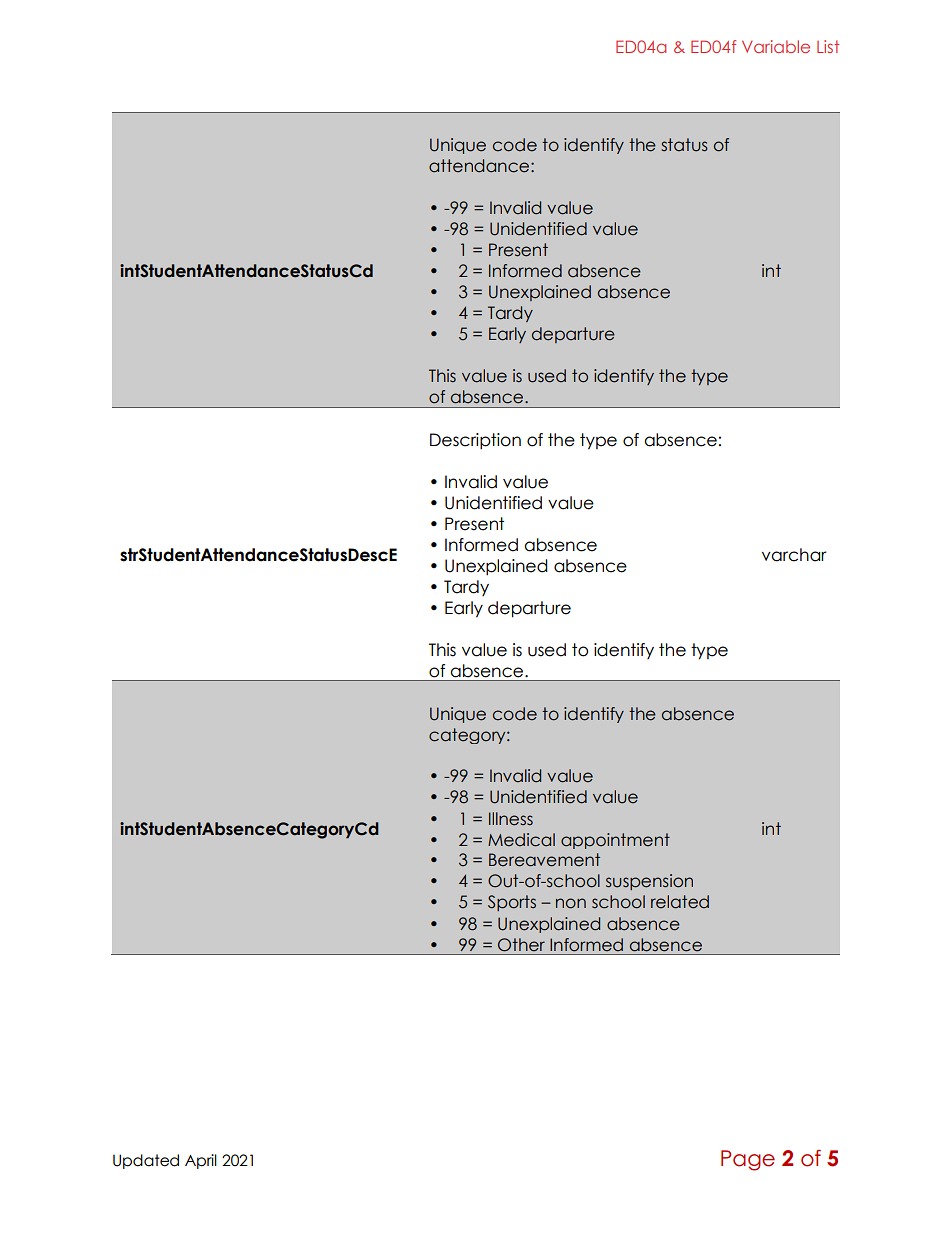 The height and width of the document is (1233, 952). Describe the element at coordinates (521, 840) in the document. I see `Medical` at that location.
